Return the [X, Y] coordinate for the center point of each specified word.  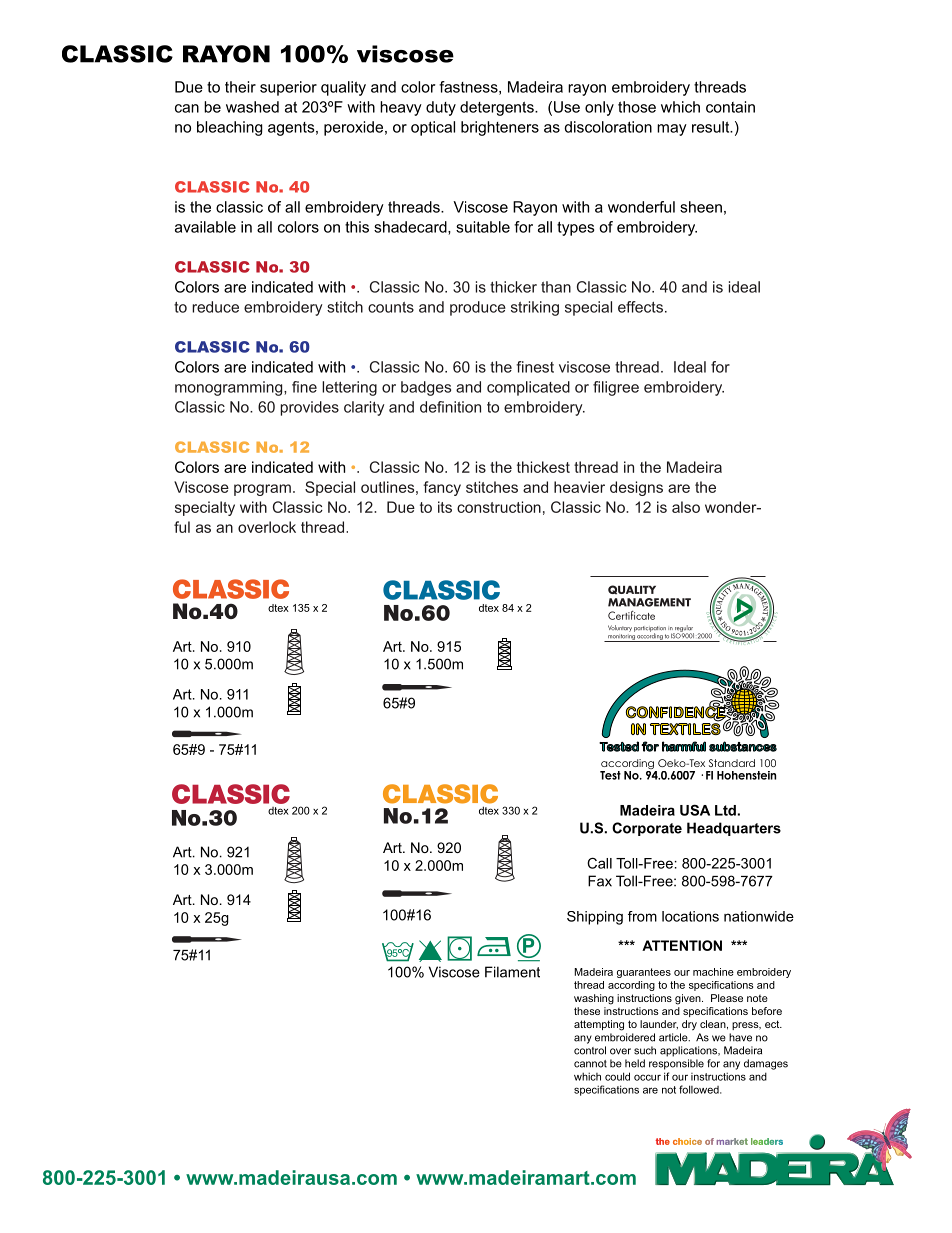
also [686, 507]
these [587, 1011]
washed [252, 107]
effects [640, 307]
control [590, 1050]
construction [499, 507]
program [262, 490]
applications [689, 1051]
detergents [498, 108]
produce [478, 308]
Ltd [725, 810]
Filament [512, 972]
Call [599, 863]
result [712, 127]
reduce [215, 307]
